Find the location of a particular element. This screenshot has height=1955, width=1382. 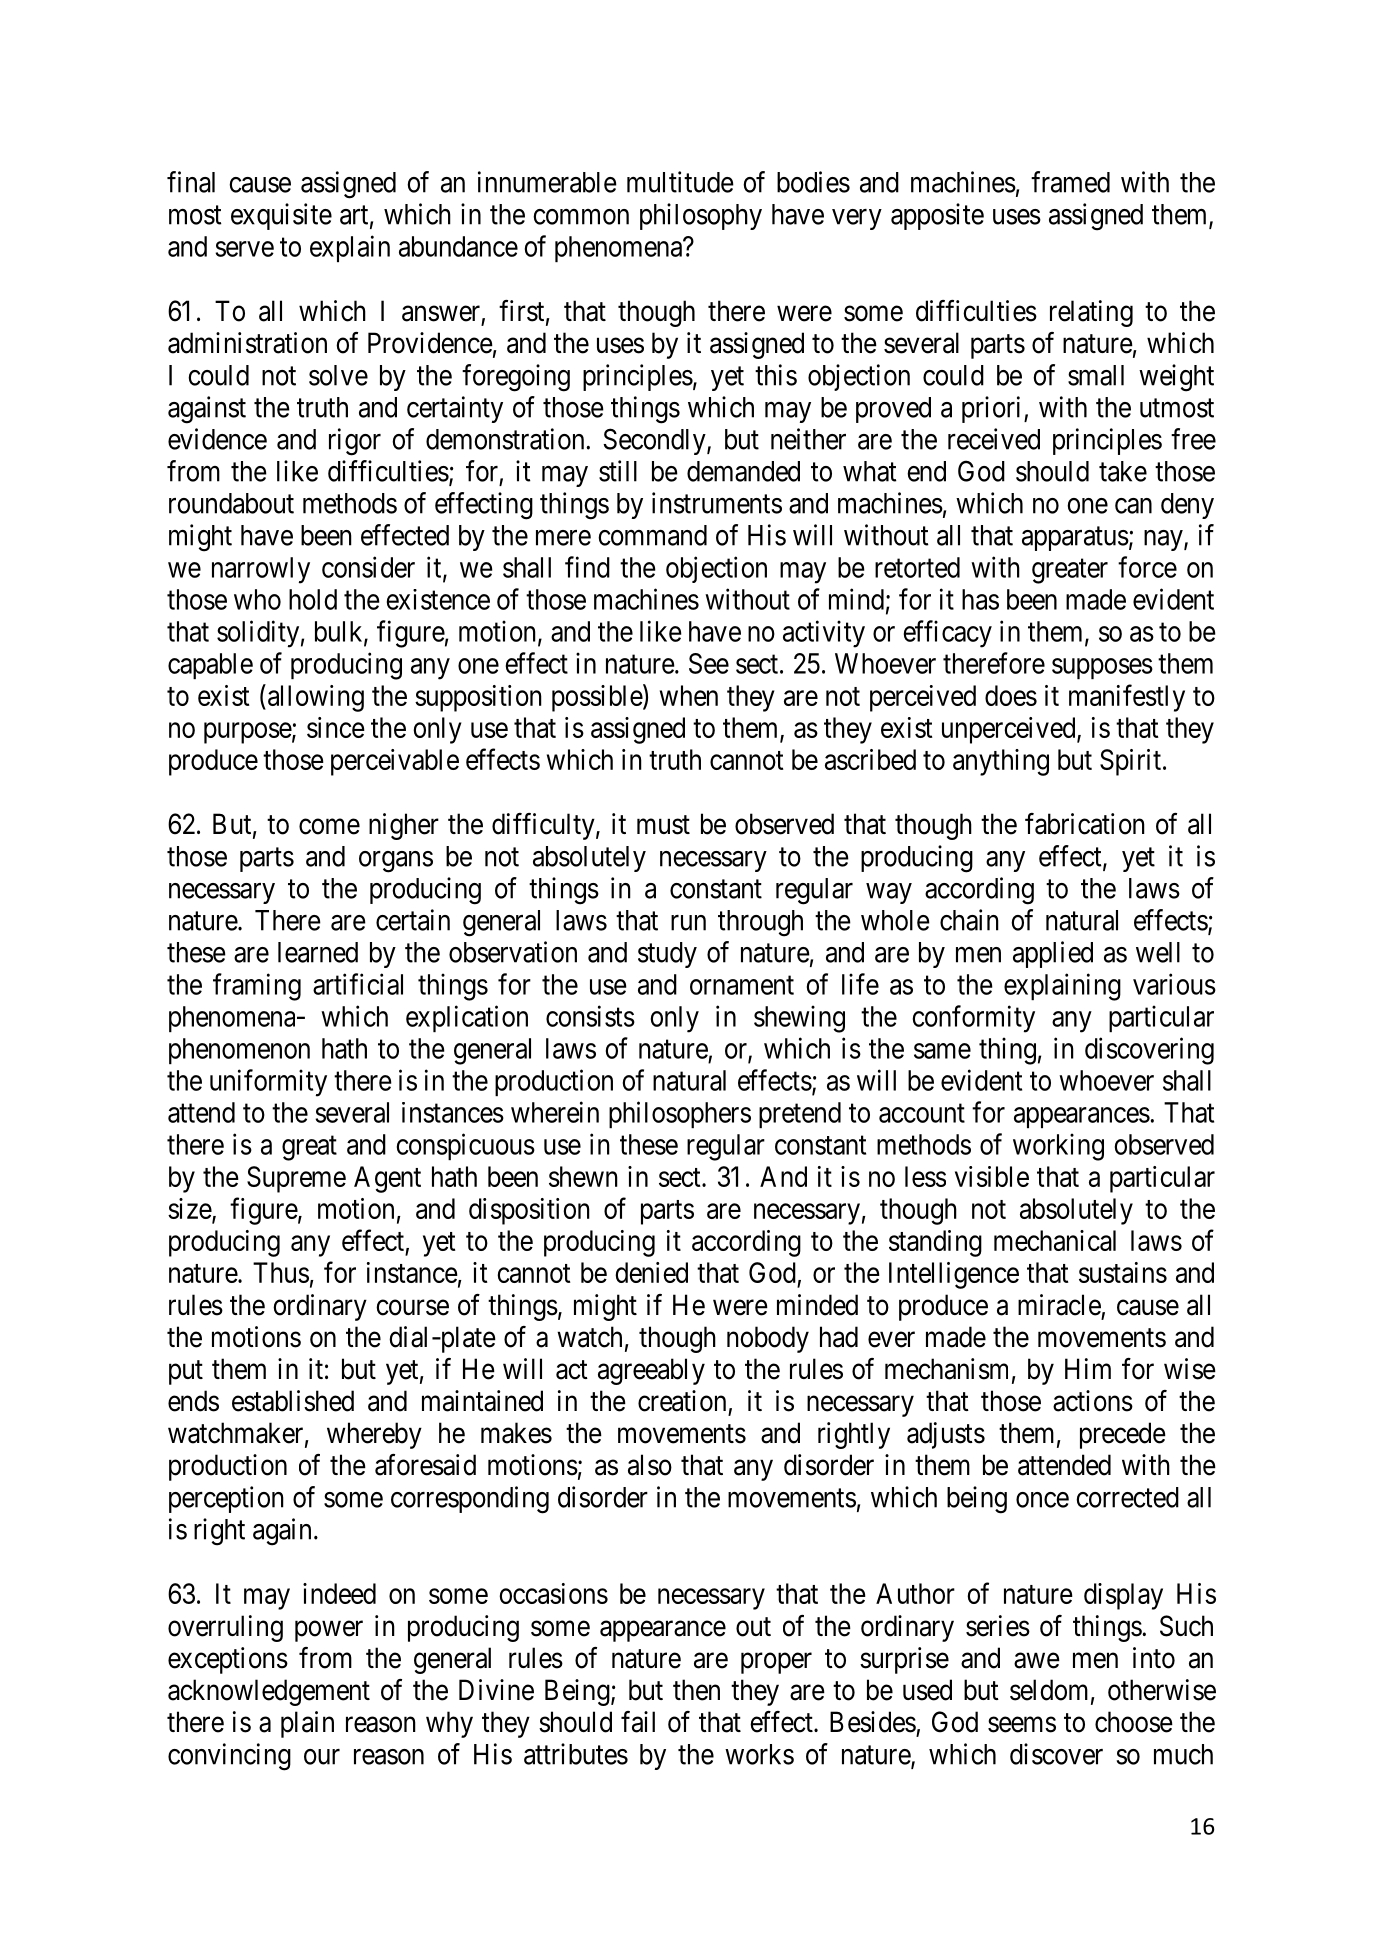

seldom is located at coordinates (1049, 1690).
